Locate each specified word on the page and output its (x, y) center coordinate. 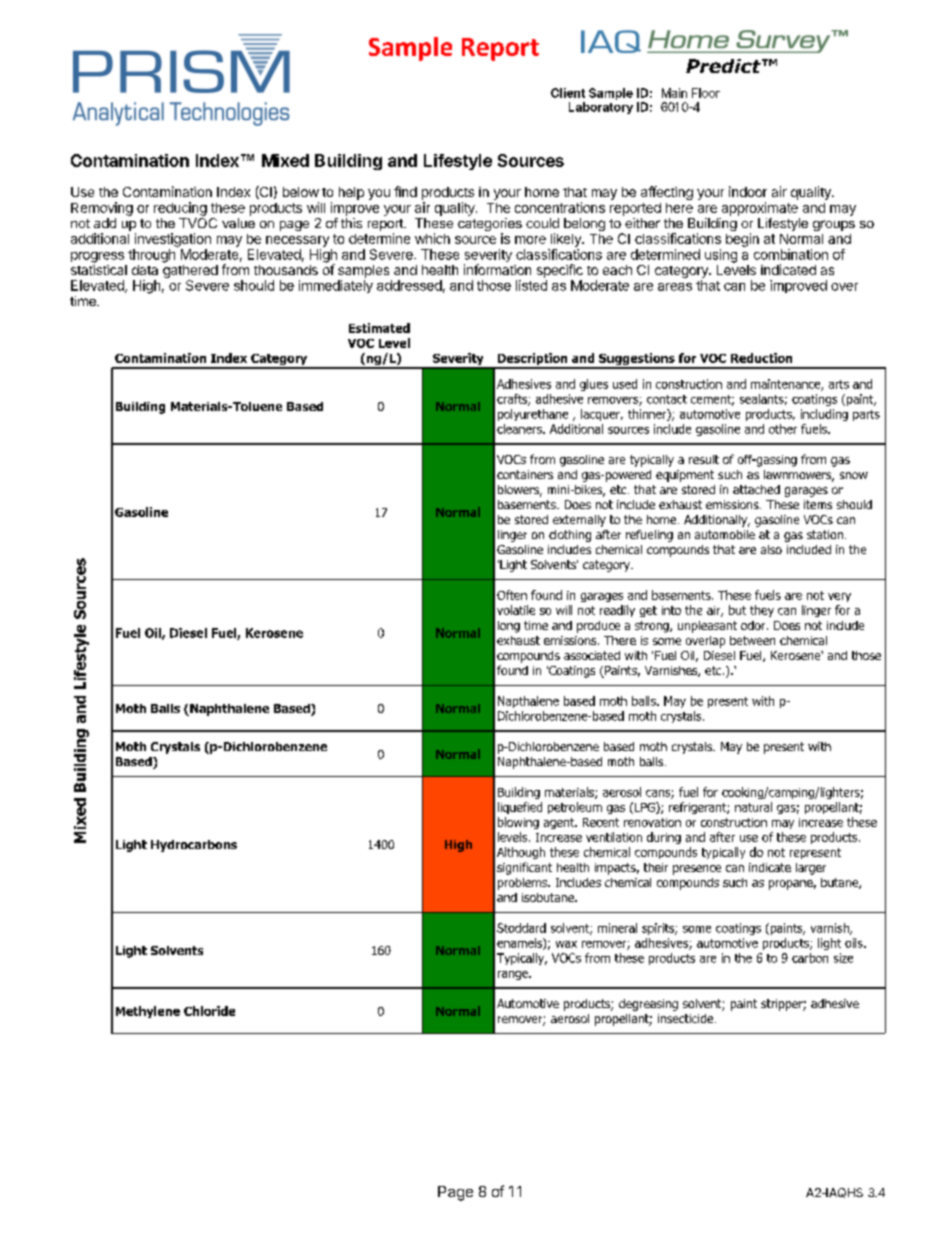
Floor (706, 93)
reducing (180, 209)
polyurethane (533, 415)
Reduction (761, 358)
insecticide (687, 1018)
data (145, 270)
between (752, 640)
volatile (516, 610)
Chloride (209, 1011)
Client (568, 93)
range (514, 975)
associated (592, 655)
